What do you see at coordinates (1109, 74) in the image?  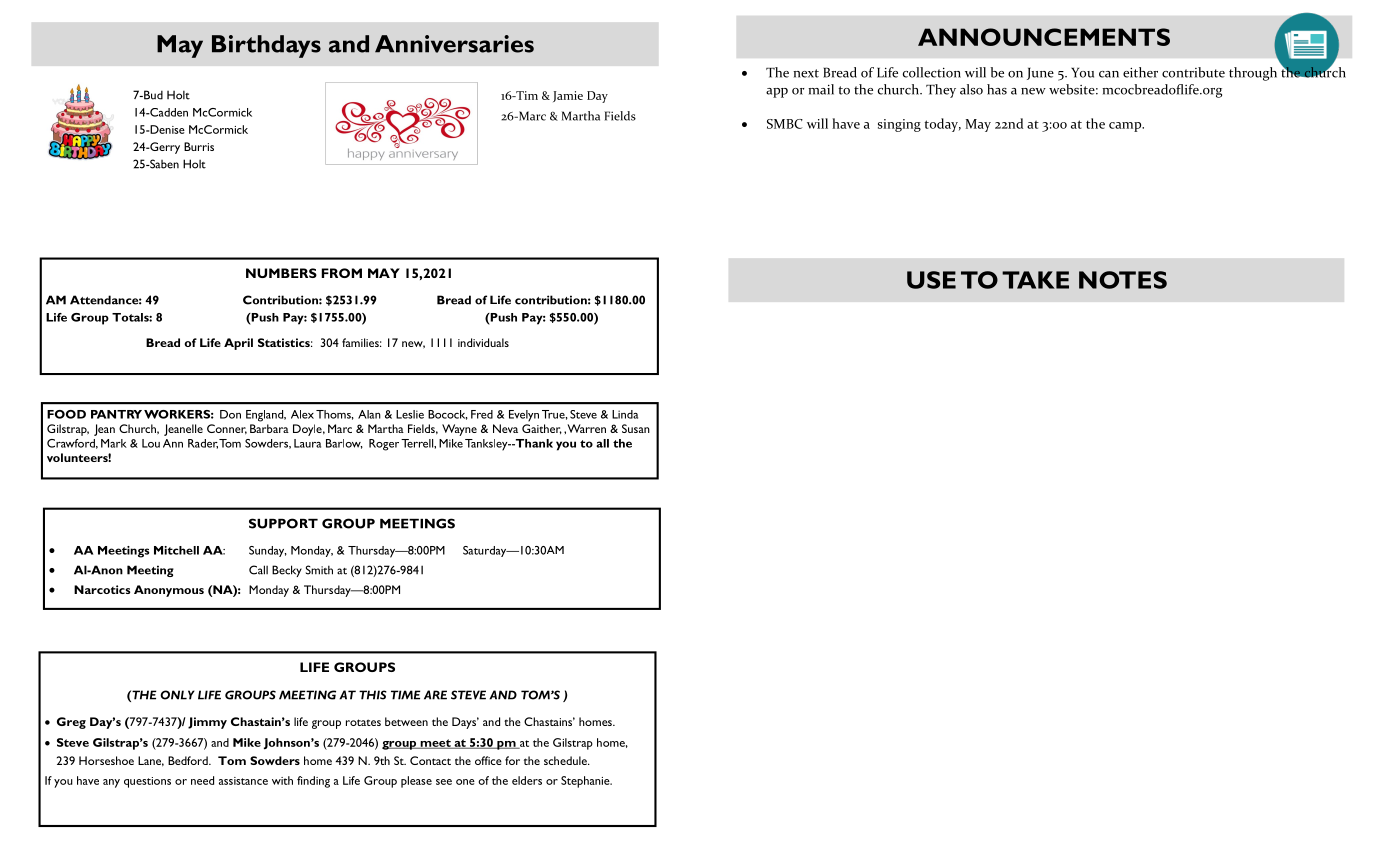 I see `can` at bounding box center [1109, 74].
